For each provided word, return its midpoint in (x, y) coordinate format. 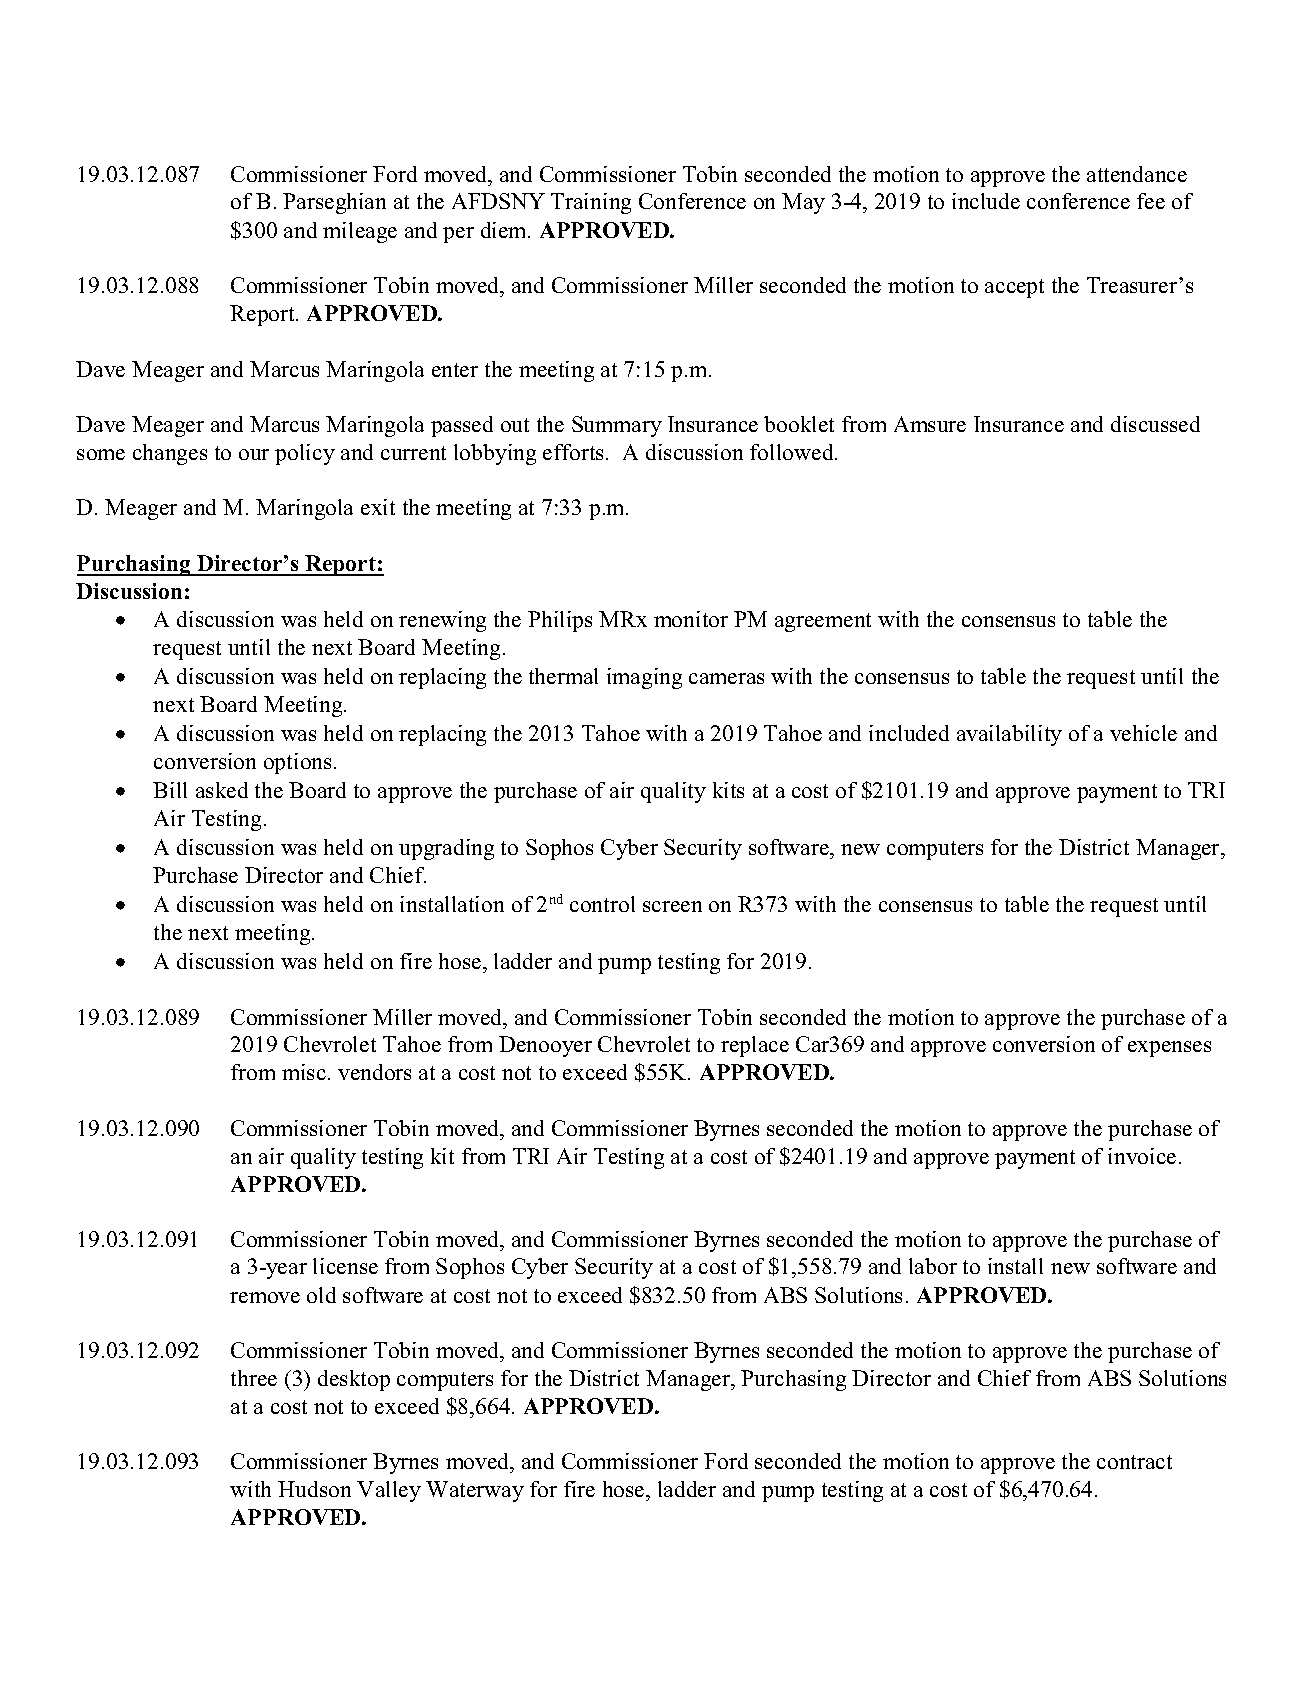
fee (1151, 201)
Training (591, 203)
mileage (360, 232)
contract (1134, 1462)
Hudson (314, 1489)
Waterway (475, 1491)
